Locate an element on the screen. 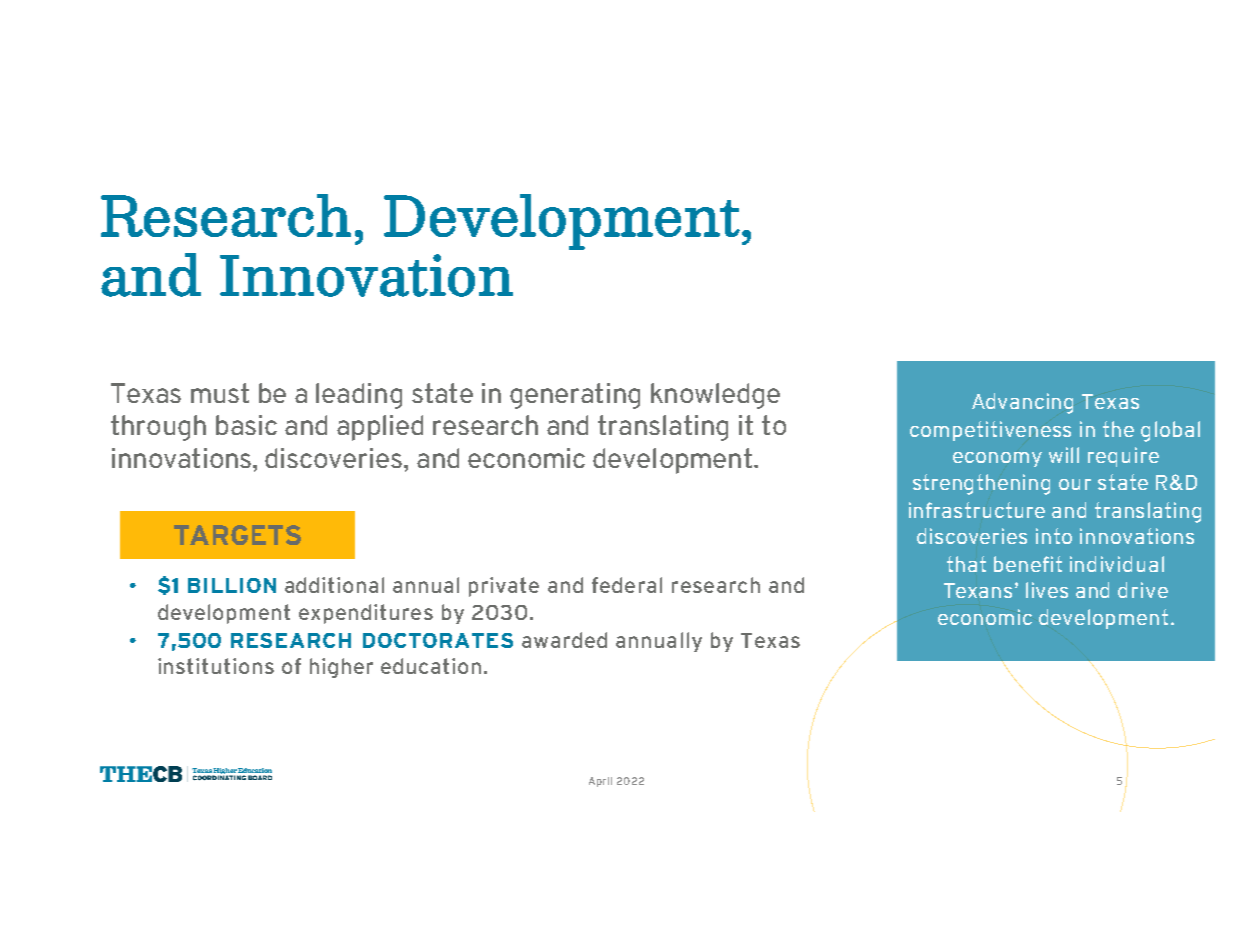  applied is located at coordinates (380, 428).
